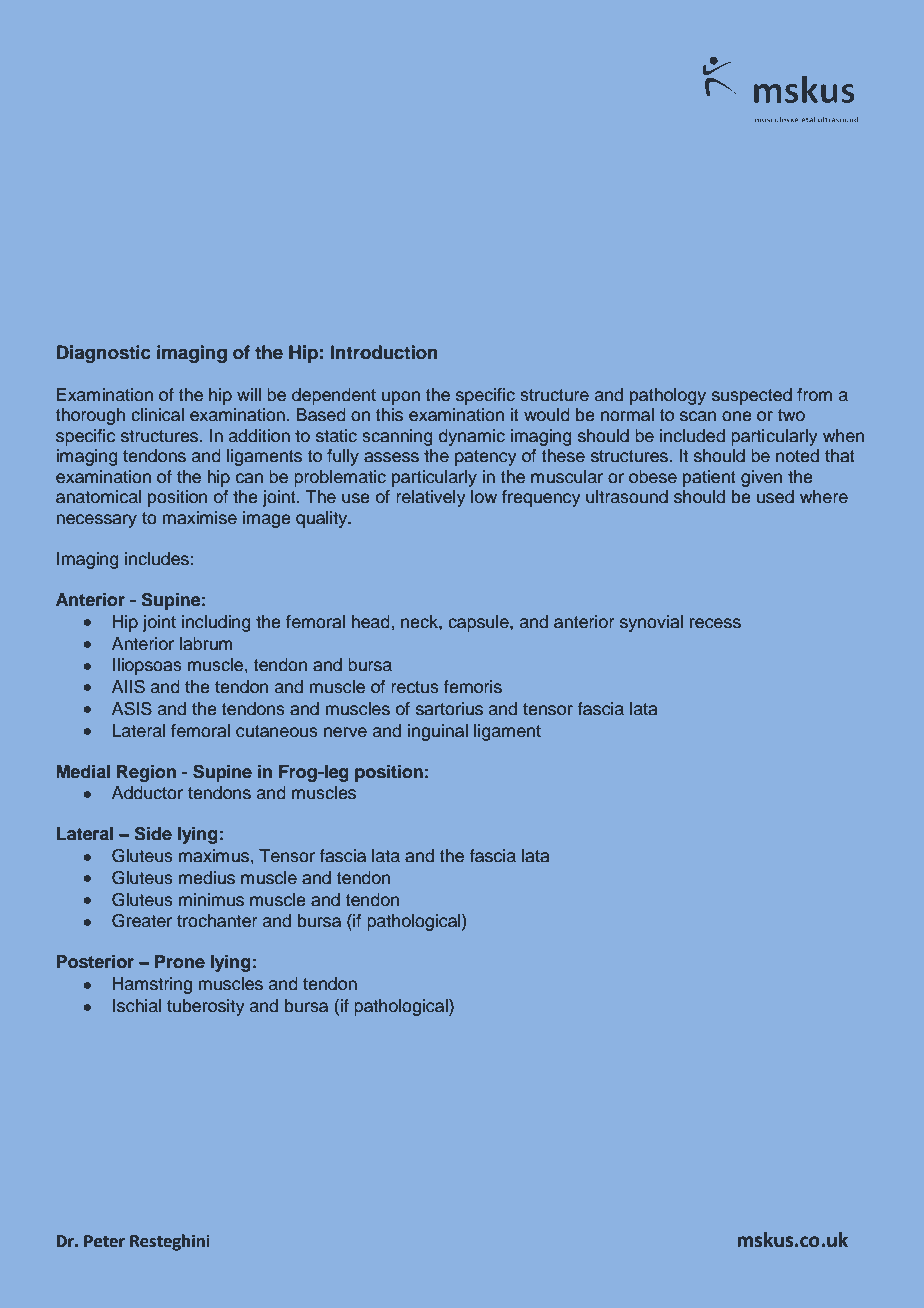  What do you see at coordinates (147, 792) in the screenshot?
I see `Adductor` at bounding box center [147, 792].
